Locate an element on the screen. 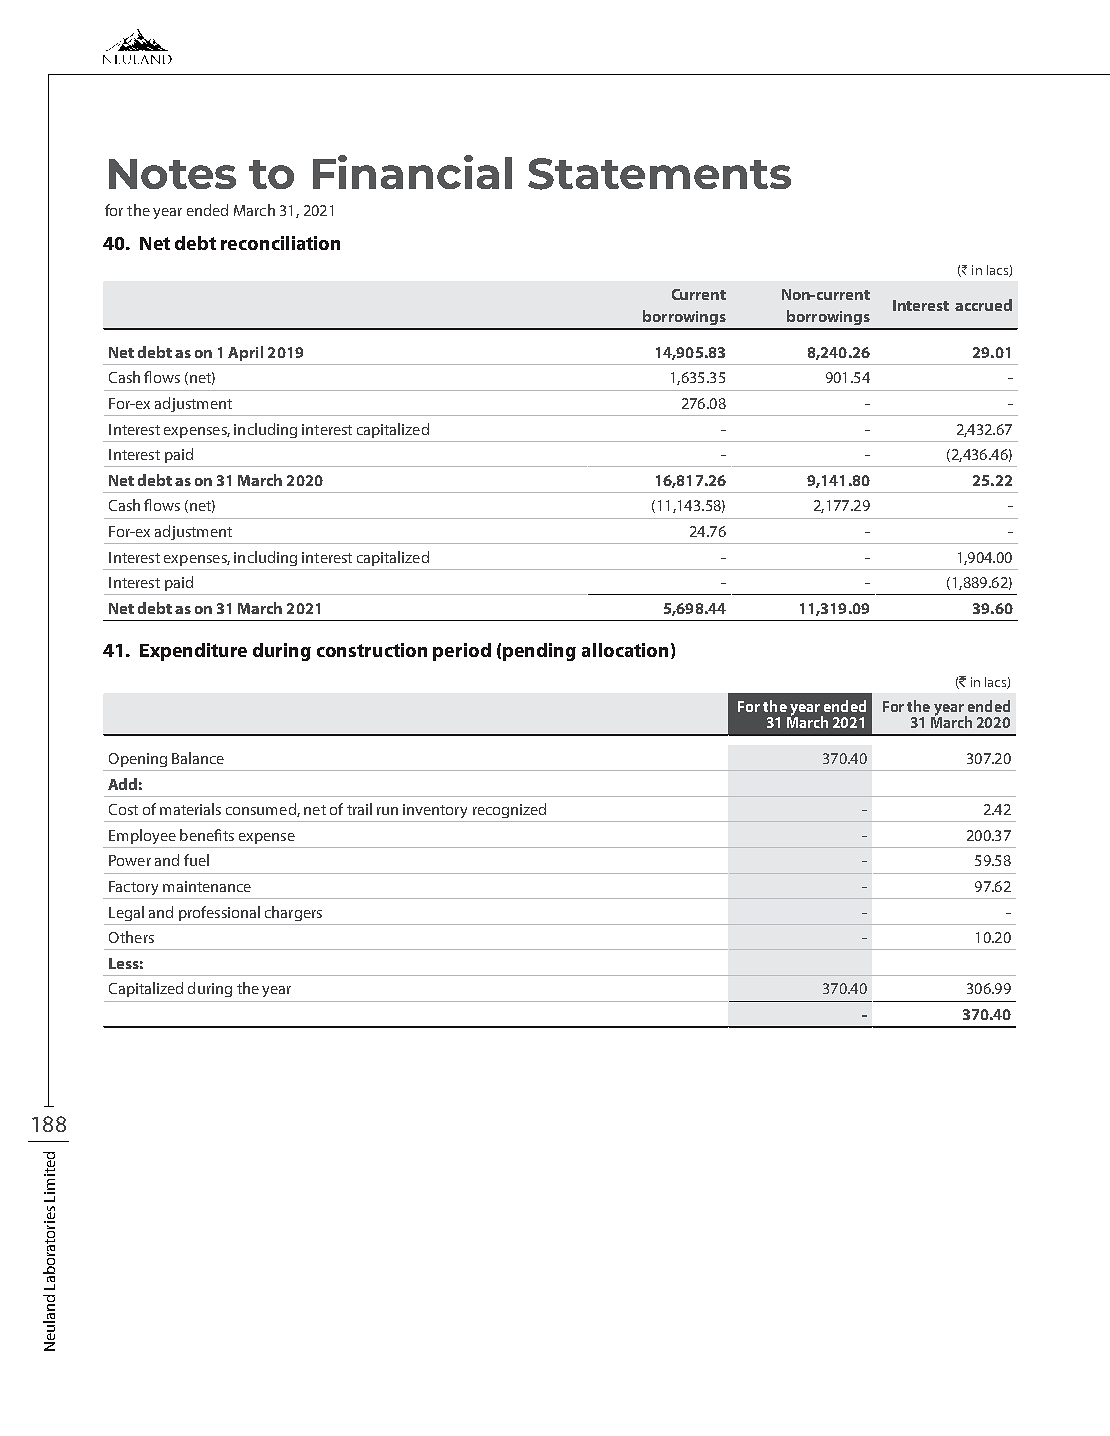  pending is located at coordinates (539, 652).
